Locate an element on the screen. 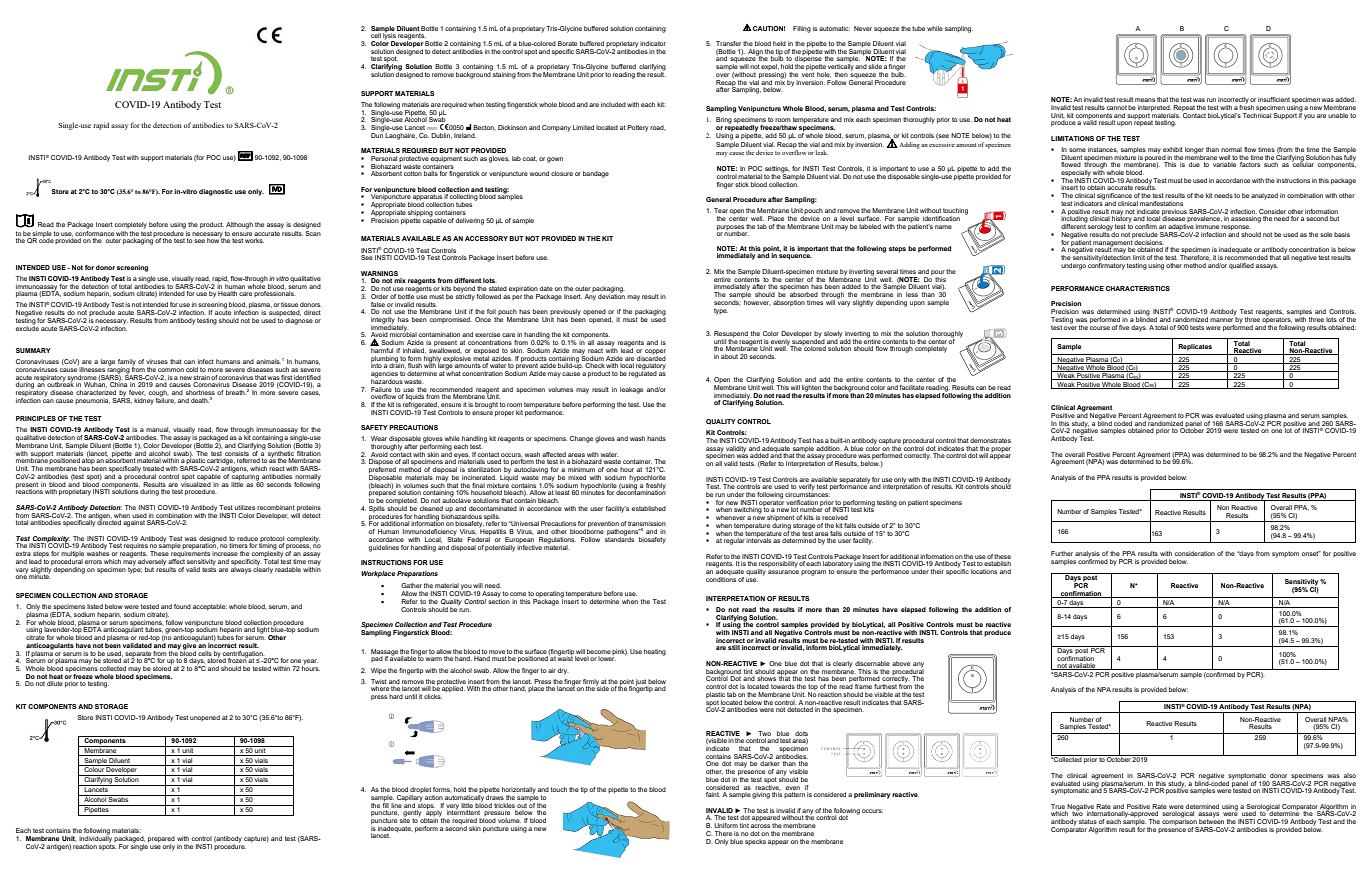 The image size is (1372, 887). Replicates is located at coordinates (1195, 347).
